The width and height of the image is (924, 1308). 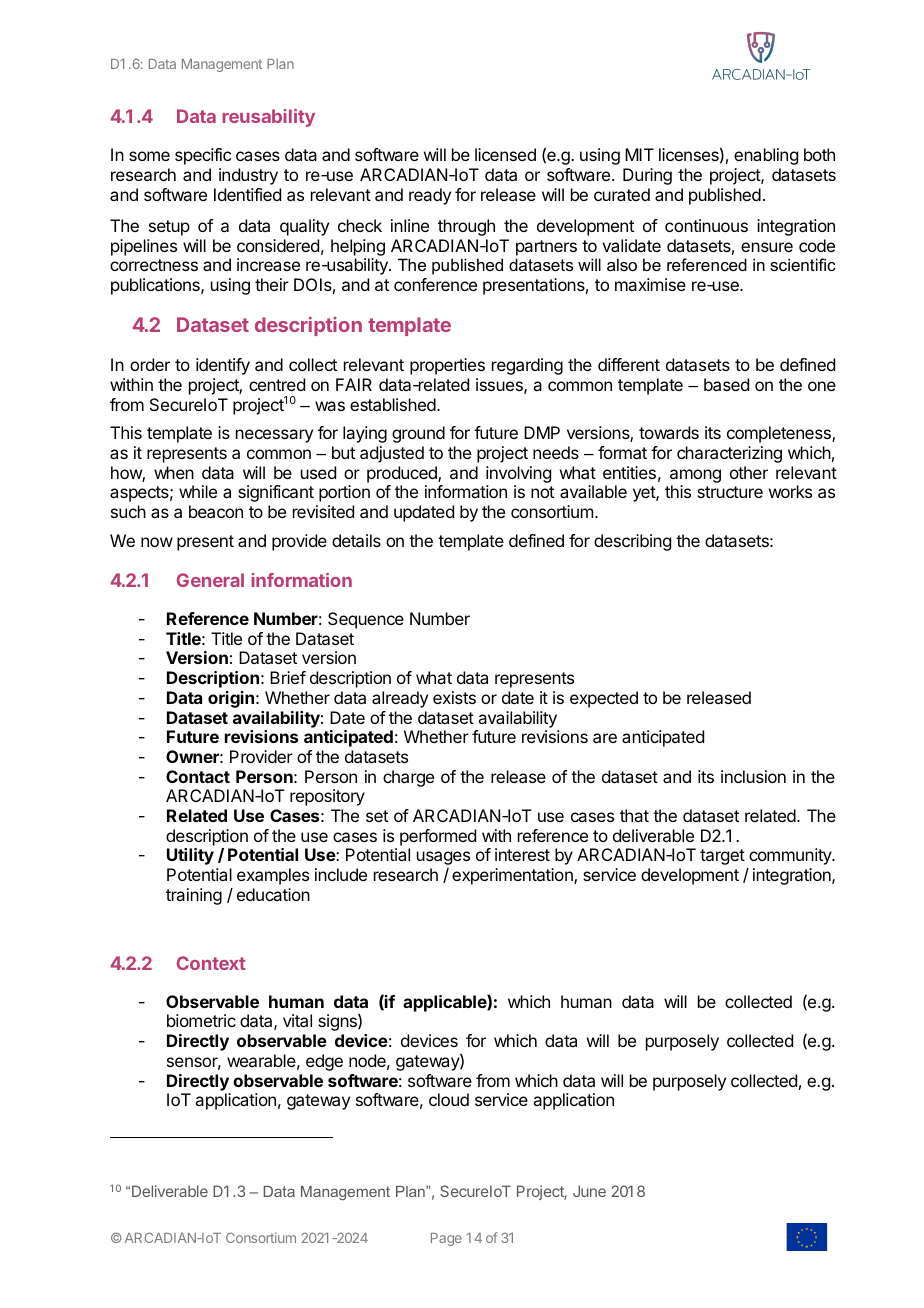 I want to click on usages, so click(x=443, y=858).
